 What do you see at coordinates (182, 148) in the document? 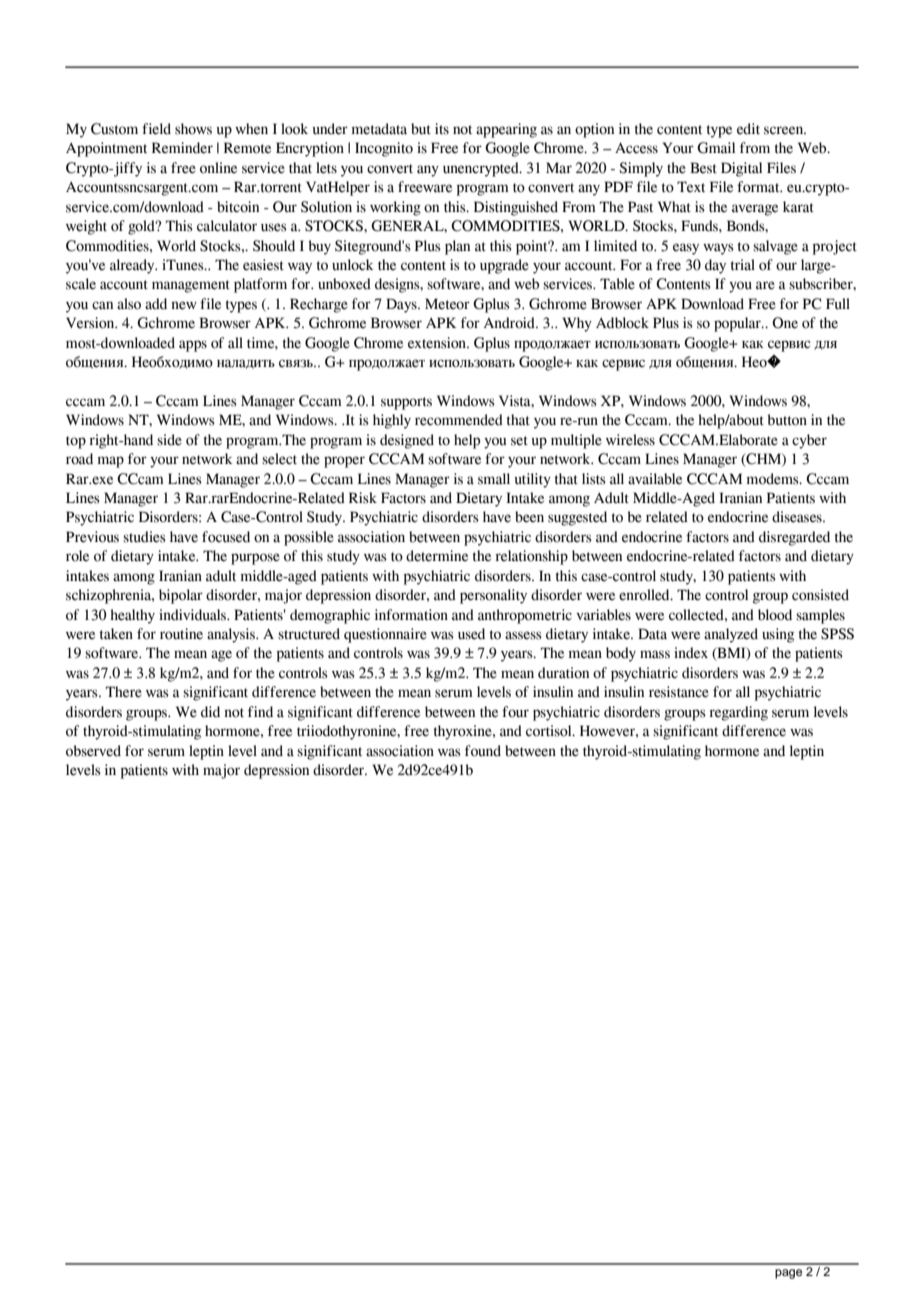
I see `Reminder` at bounding box center [182, 148].
